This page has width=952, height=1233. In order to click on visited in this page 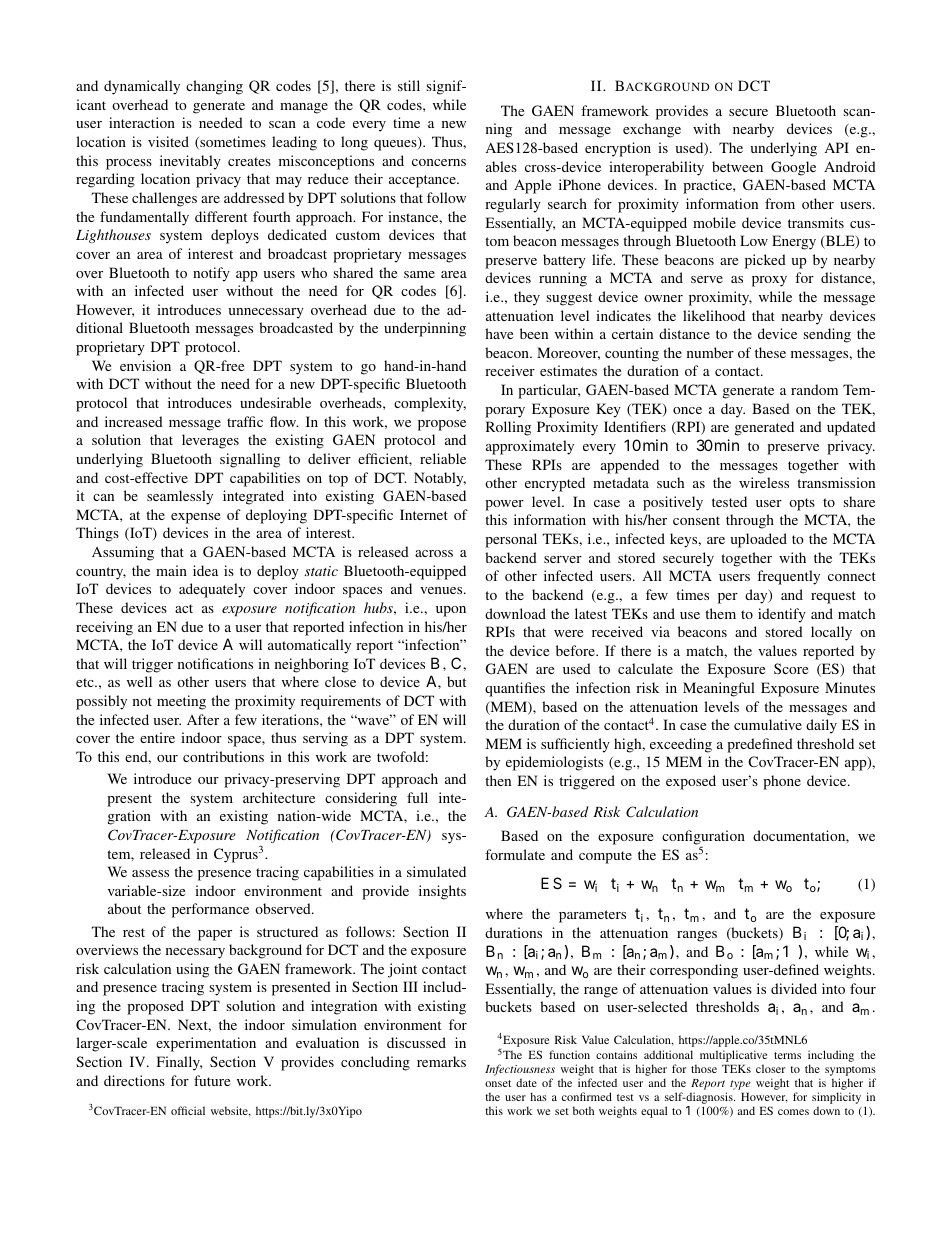, I will do `click(168, 141)`.
